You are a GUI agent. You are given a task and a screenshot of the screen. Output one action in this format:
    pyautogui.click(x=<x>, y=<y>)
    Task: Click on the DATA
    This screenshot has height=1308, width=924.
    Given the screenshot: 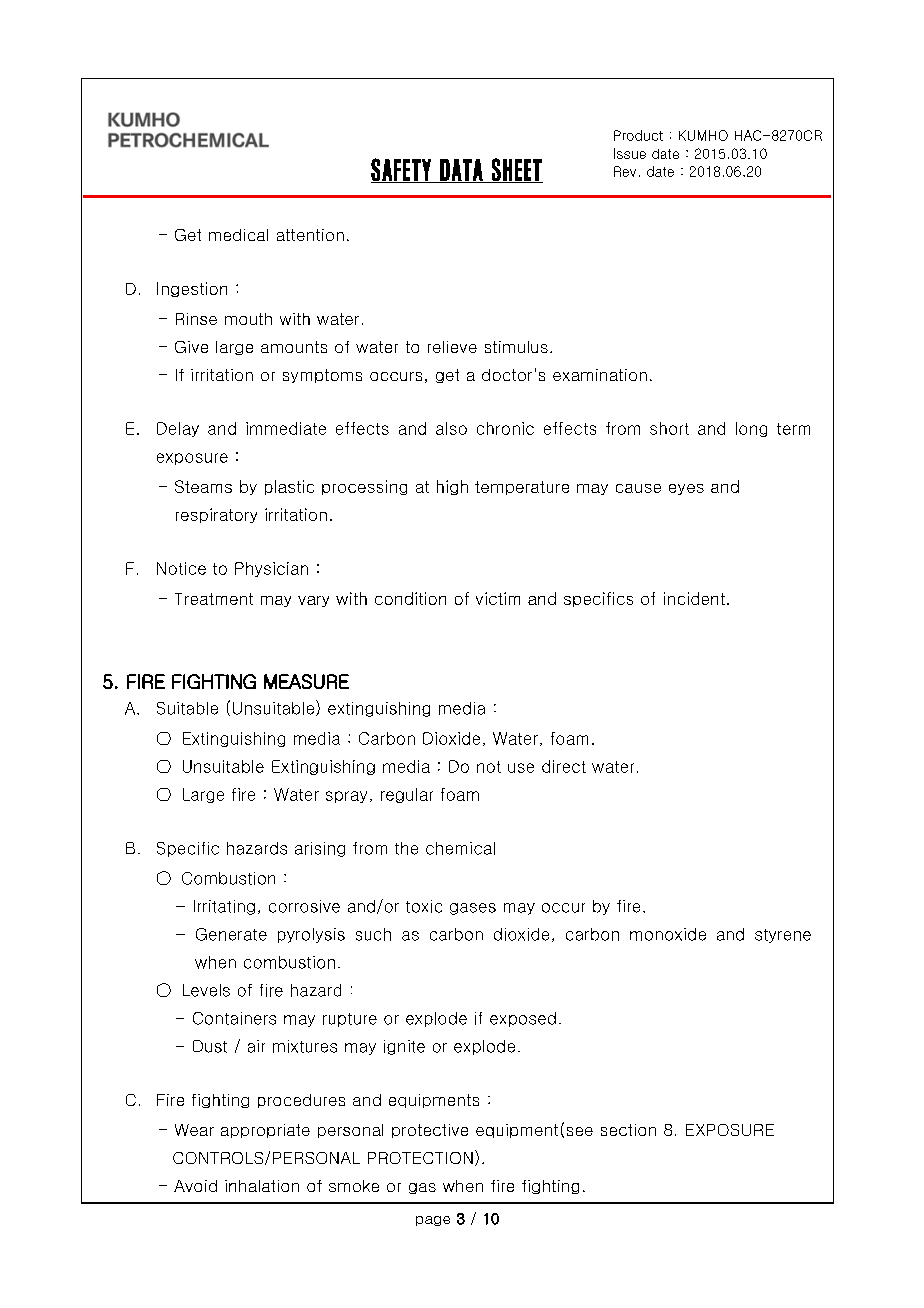 What is the action you would take?
    pyautogui.click(x=461, y=171)
